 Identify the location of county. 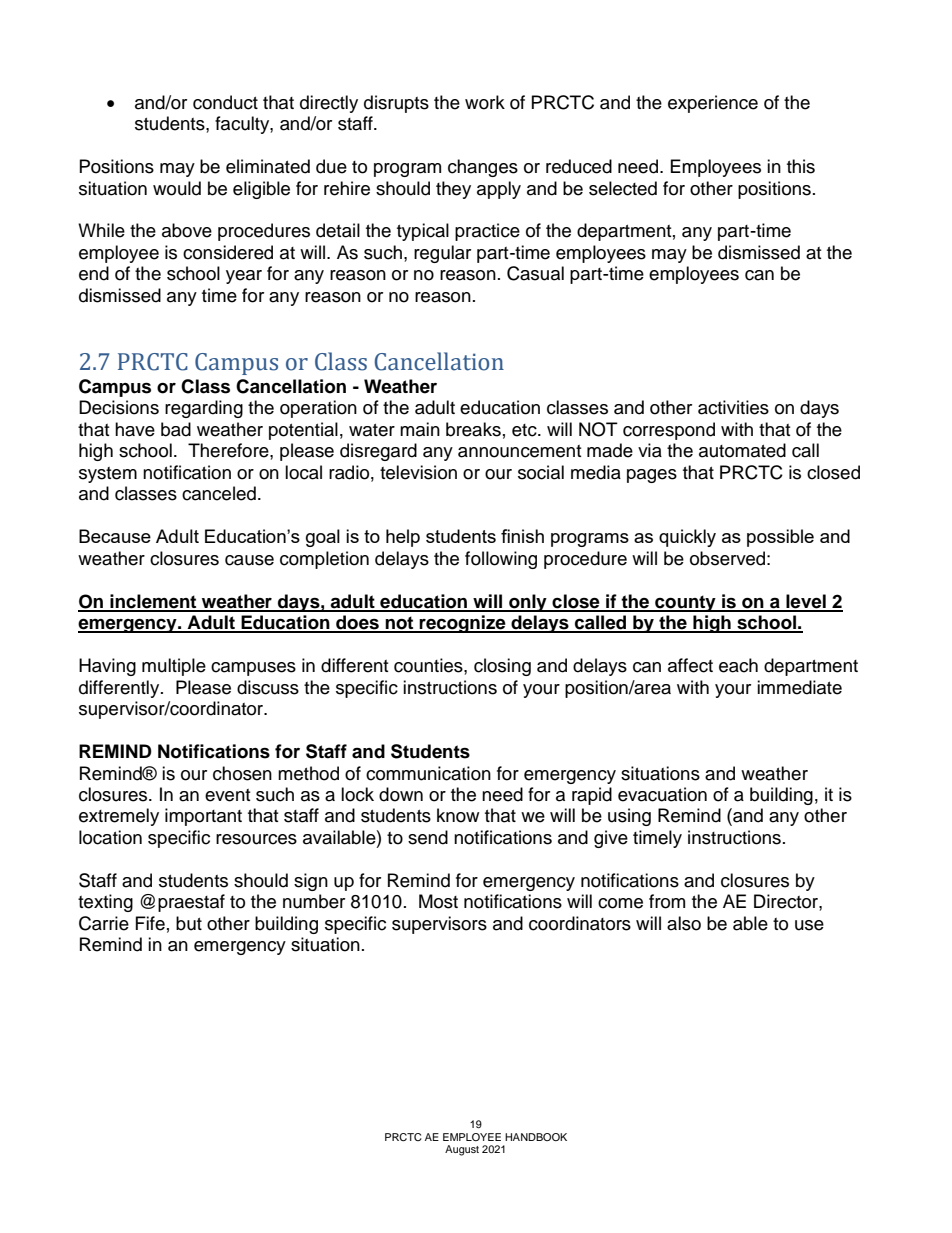
(685, 603).
